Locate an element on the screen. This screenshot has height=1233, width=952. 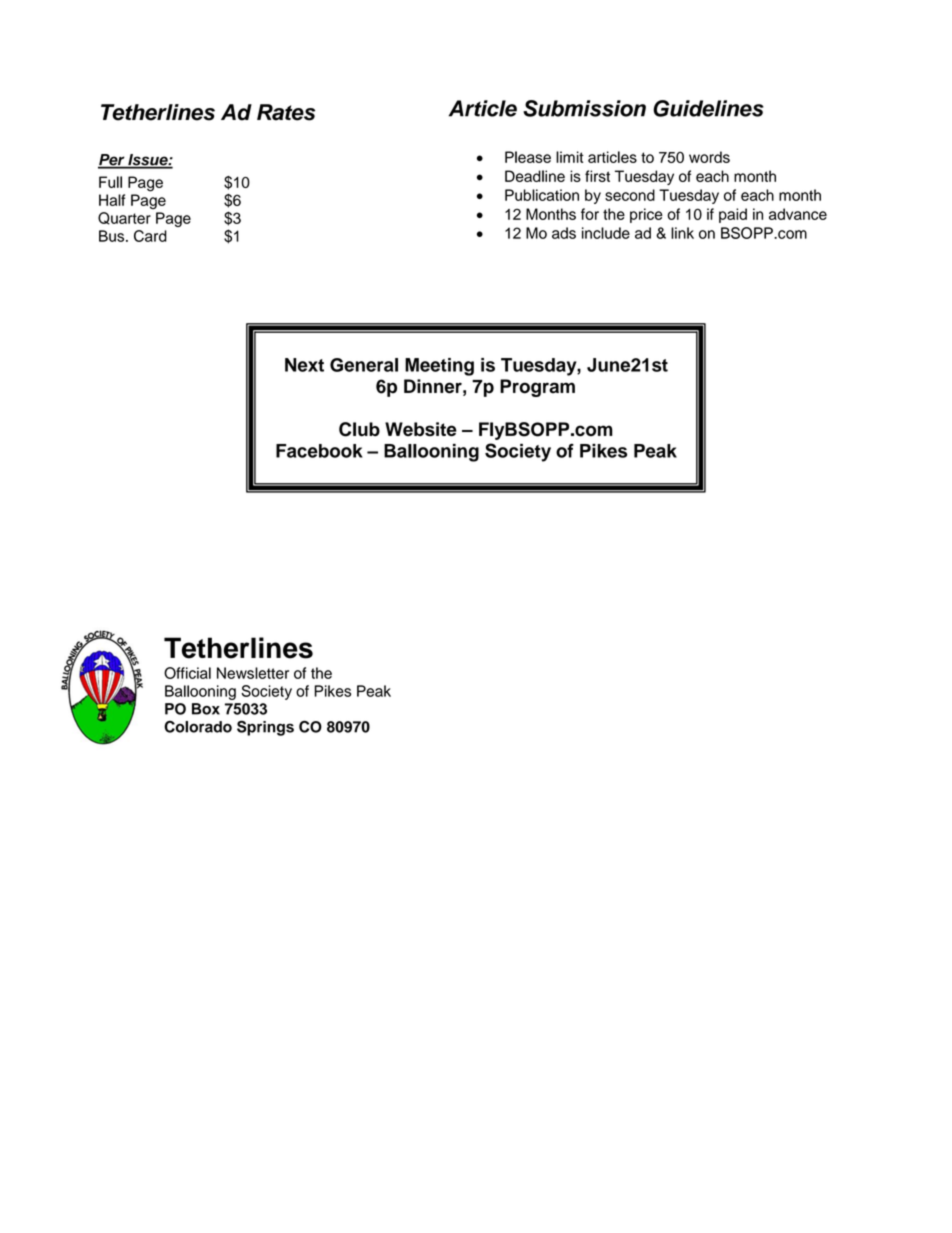
Springs is located at coordinates (265, 728).
